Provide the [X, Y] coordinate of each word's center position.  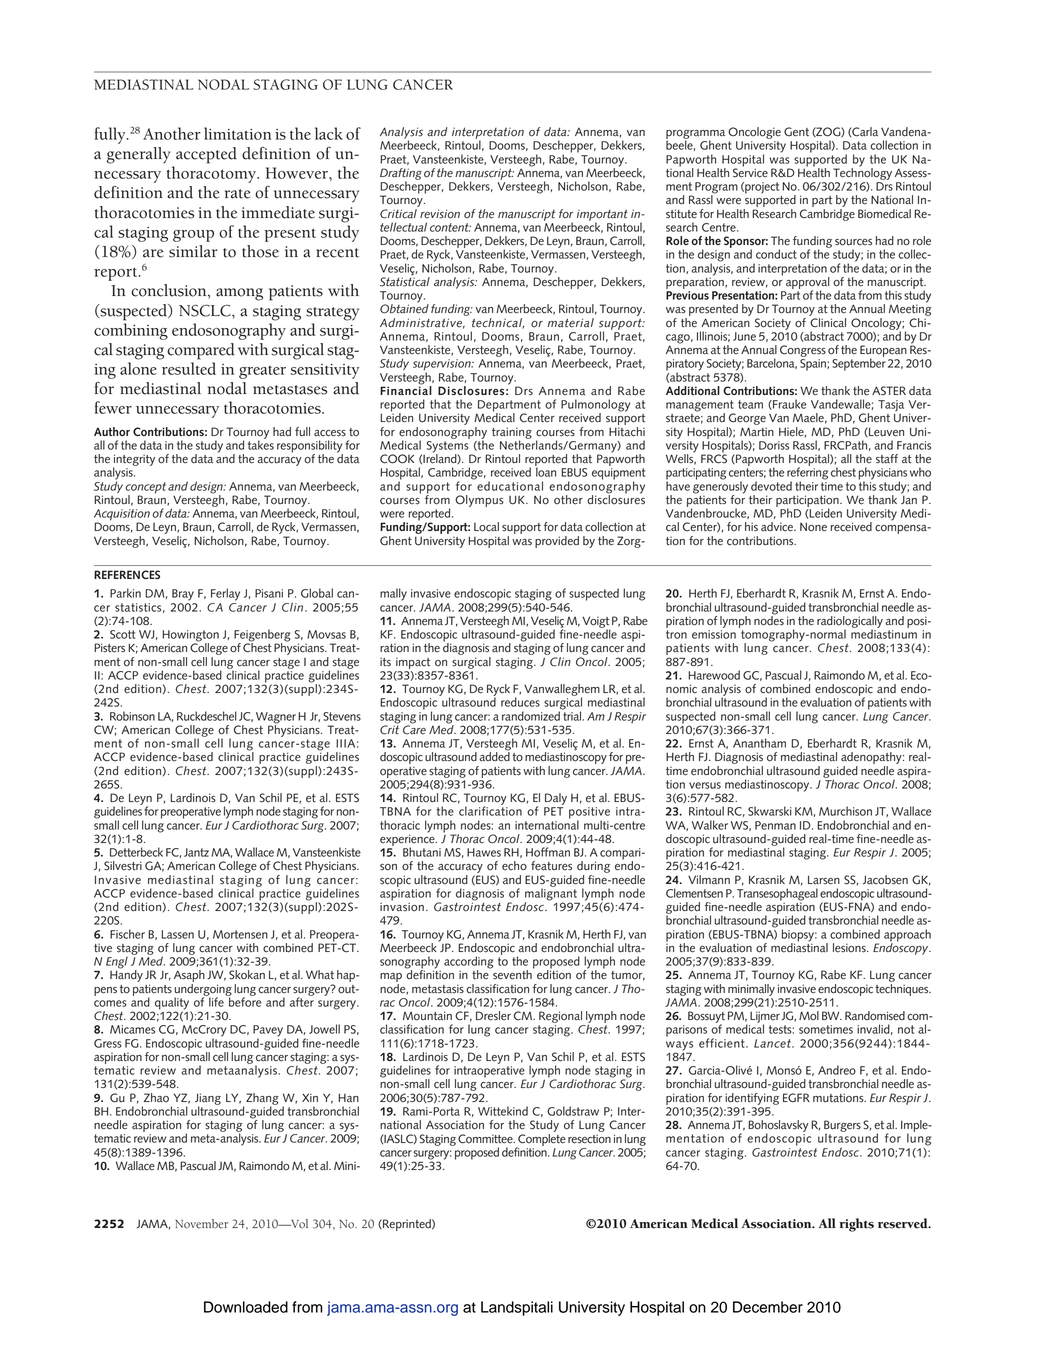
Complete [541, 1139]
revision [440, 214]
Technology [862, 173]
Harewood [714, 675]
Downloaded [246, 1307]
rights [856, 1225]
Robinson [132, 716]
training [512, 434]
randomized [532, 715]
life [215, 1001]
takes [261, 444]
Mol [809, 1016]
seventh [513, 974]
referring [807, 473]
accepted [206, 155]
